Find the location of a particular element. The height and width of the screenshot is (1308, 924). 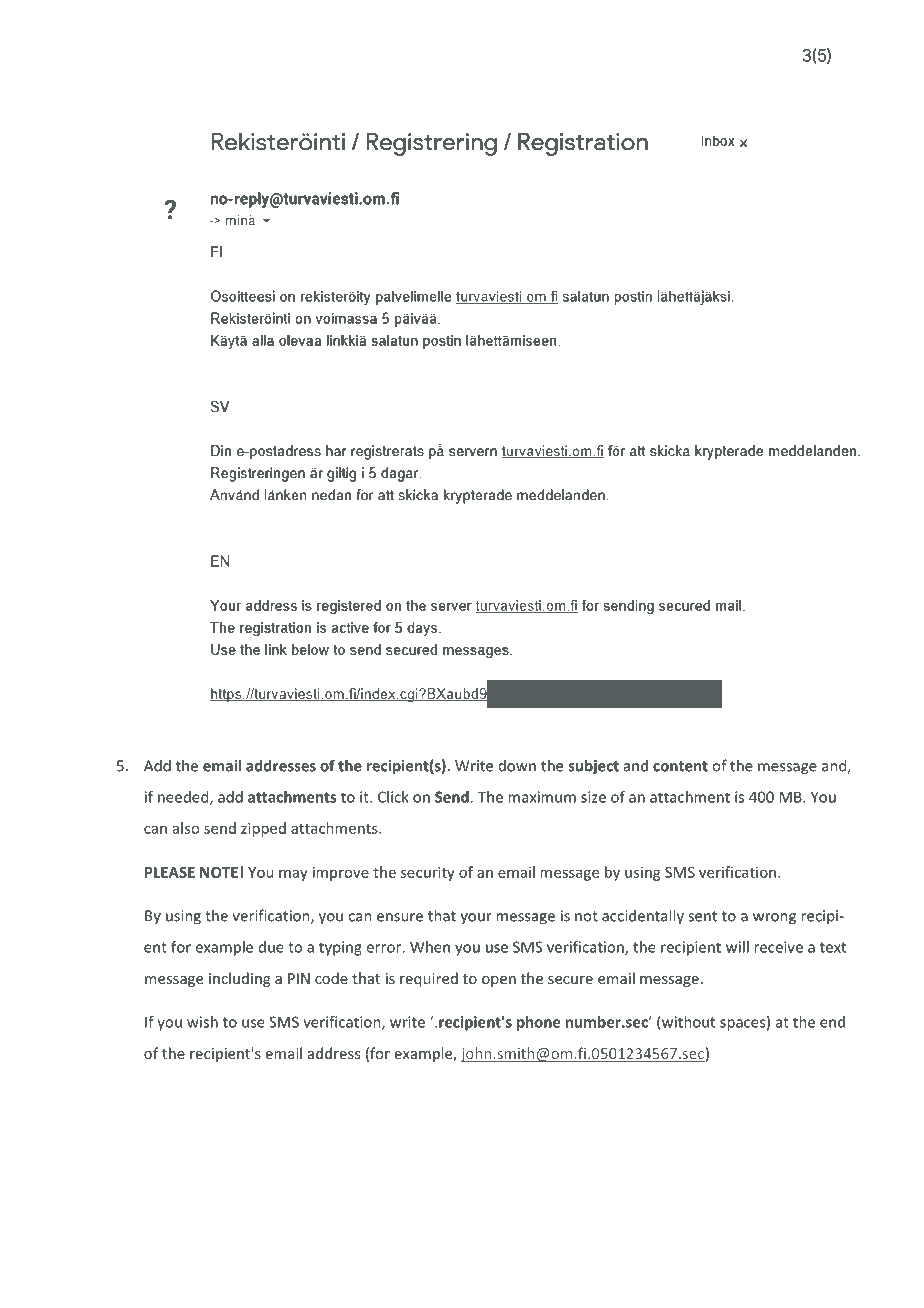

may is located at coordinates (293, 875).
